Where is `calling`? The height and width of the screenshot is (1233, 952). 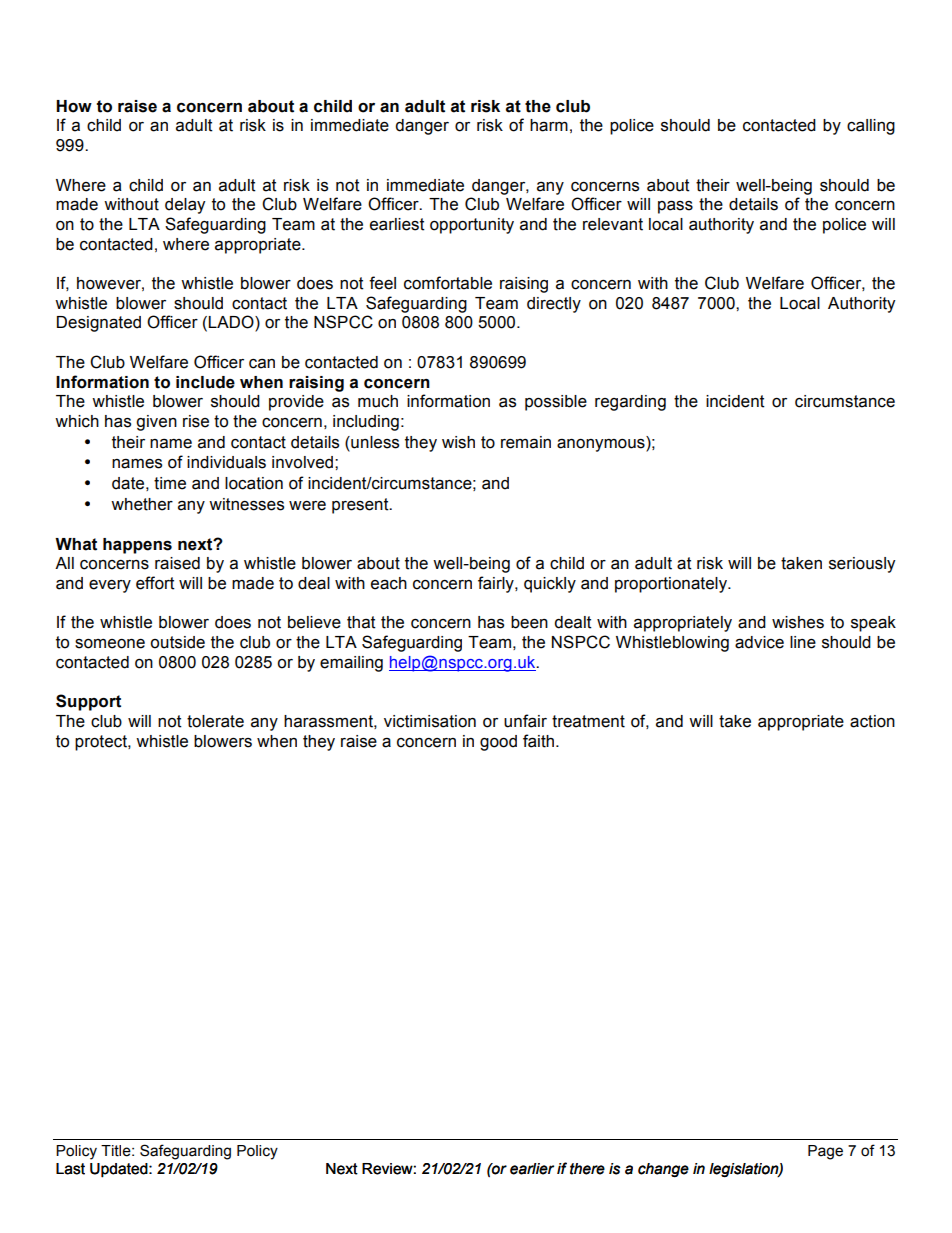
calling is located at coordinates (871, 127).
